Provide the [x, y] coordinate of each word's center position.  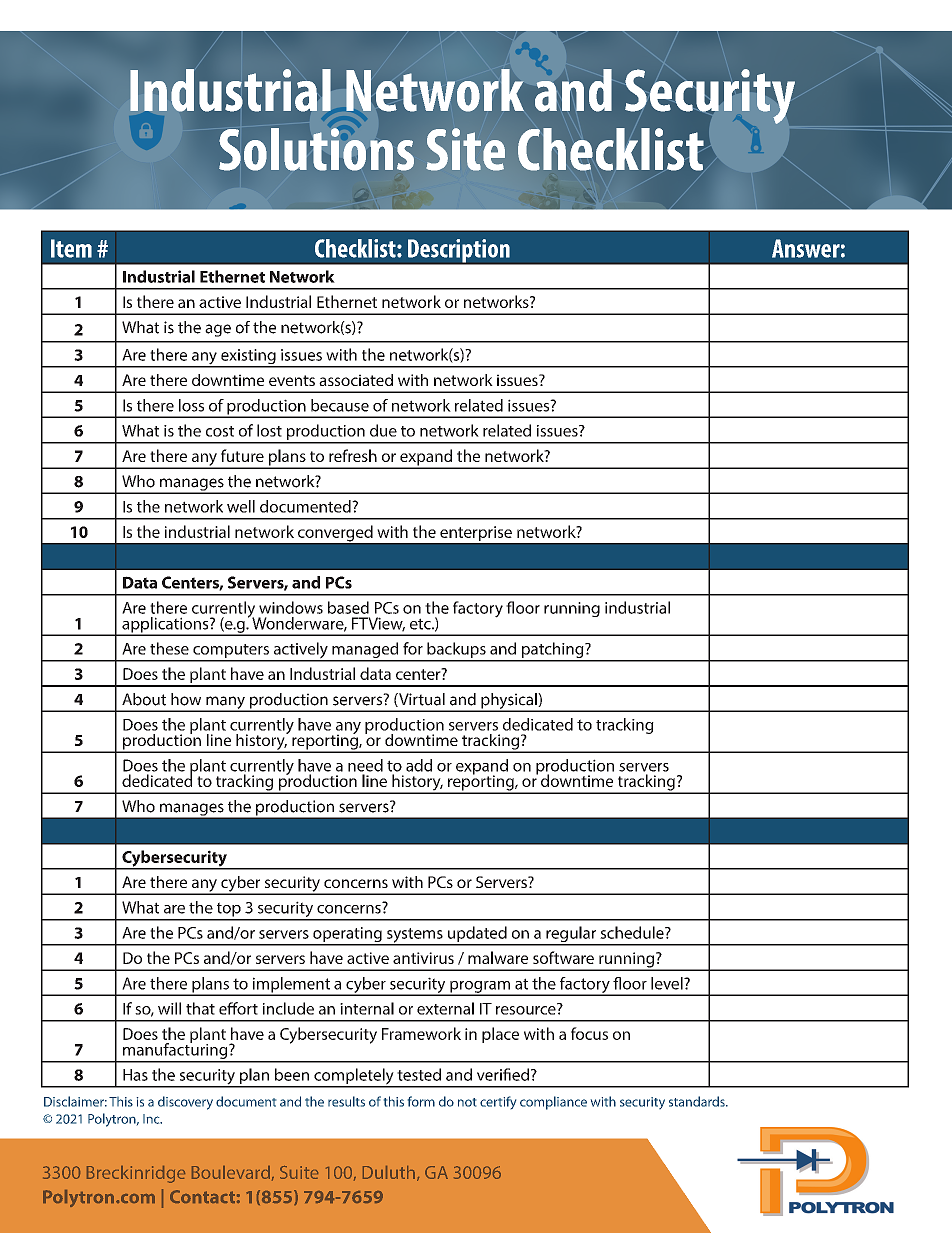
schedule [633, 932]
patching [553, 651]
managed [365, 651]
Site [465, 149]
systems [415, 936]
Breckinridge [136, 1174]
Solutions [316, 149]
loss [191, 405]
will [169, 1008]
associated [356, 380]
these [169, 648]
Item [71, 248]
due [383, 430]
